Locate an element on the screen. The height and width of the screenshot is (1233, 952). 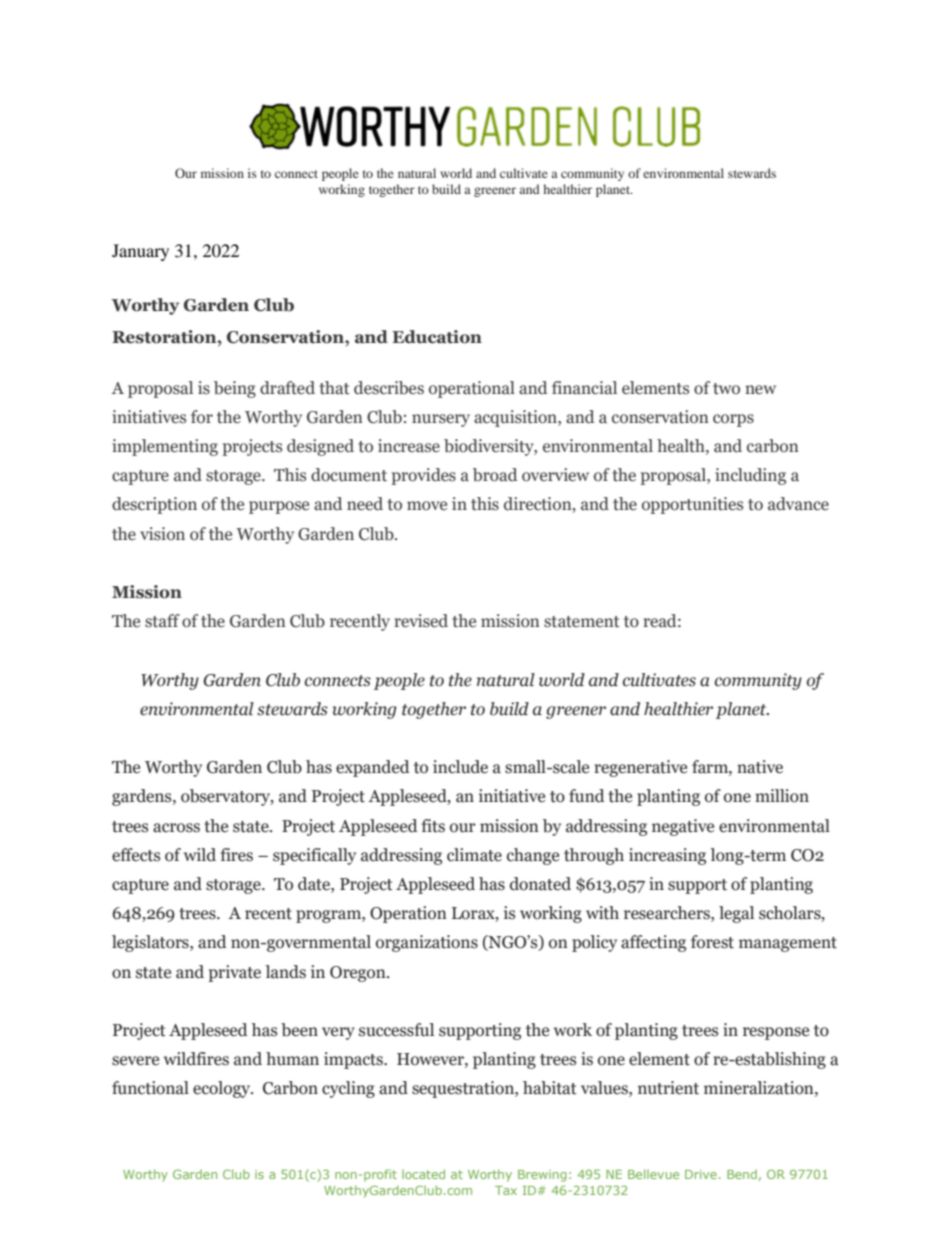
Education is located at coordinates (437, 337).
